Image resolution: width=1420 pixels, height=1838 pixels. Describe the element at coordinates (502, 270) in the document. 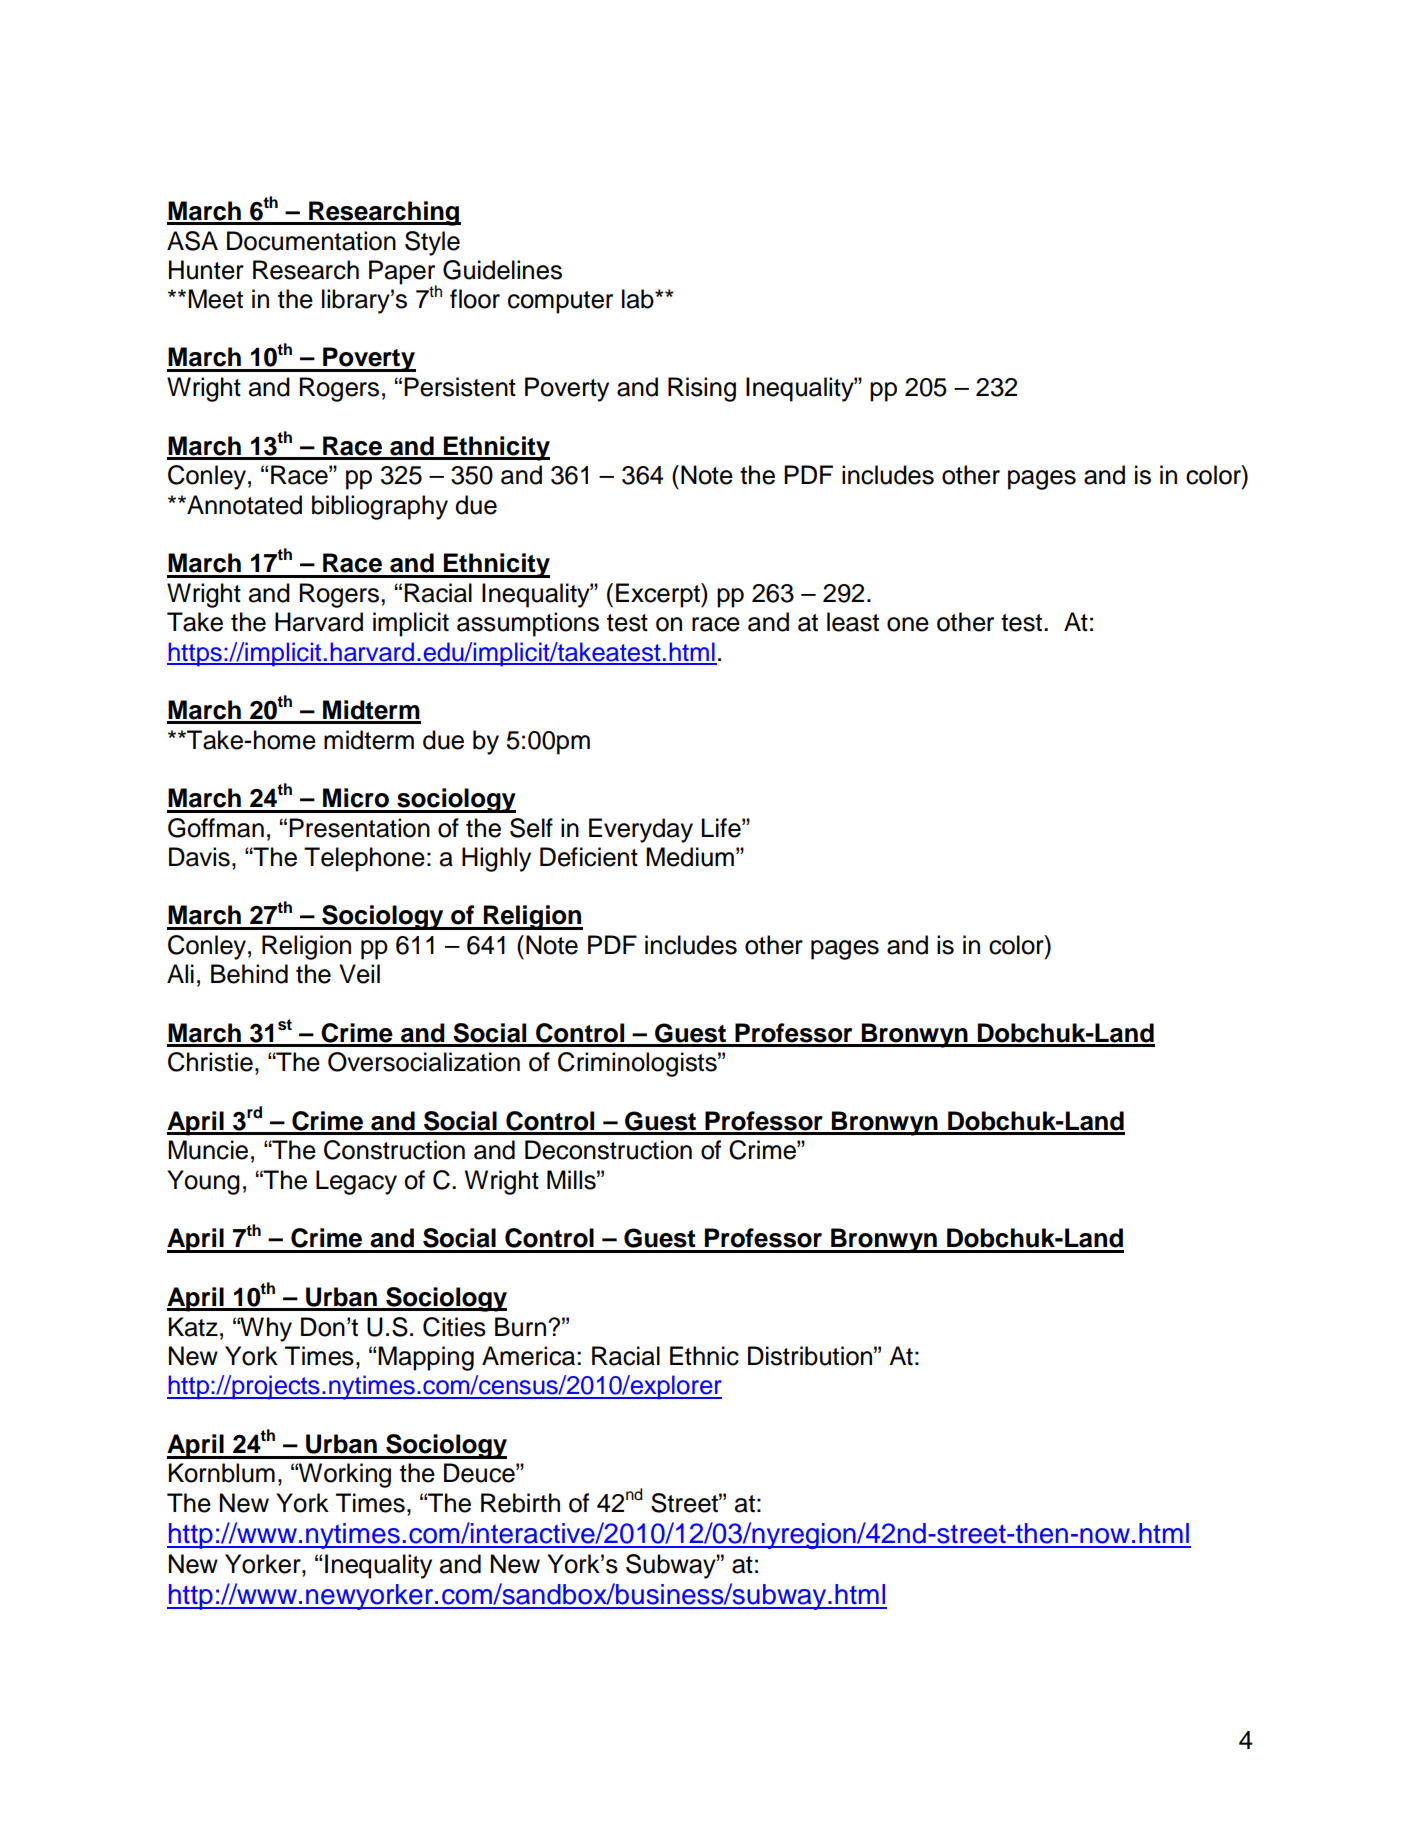

I see `Guidelines` at that location.
